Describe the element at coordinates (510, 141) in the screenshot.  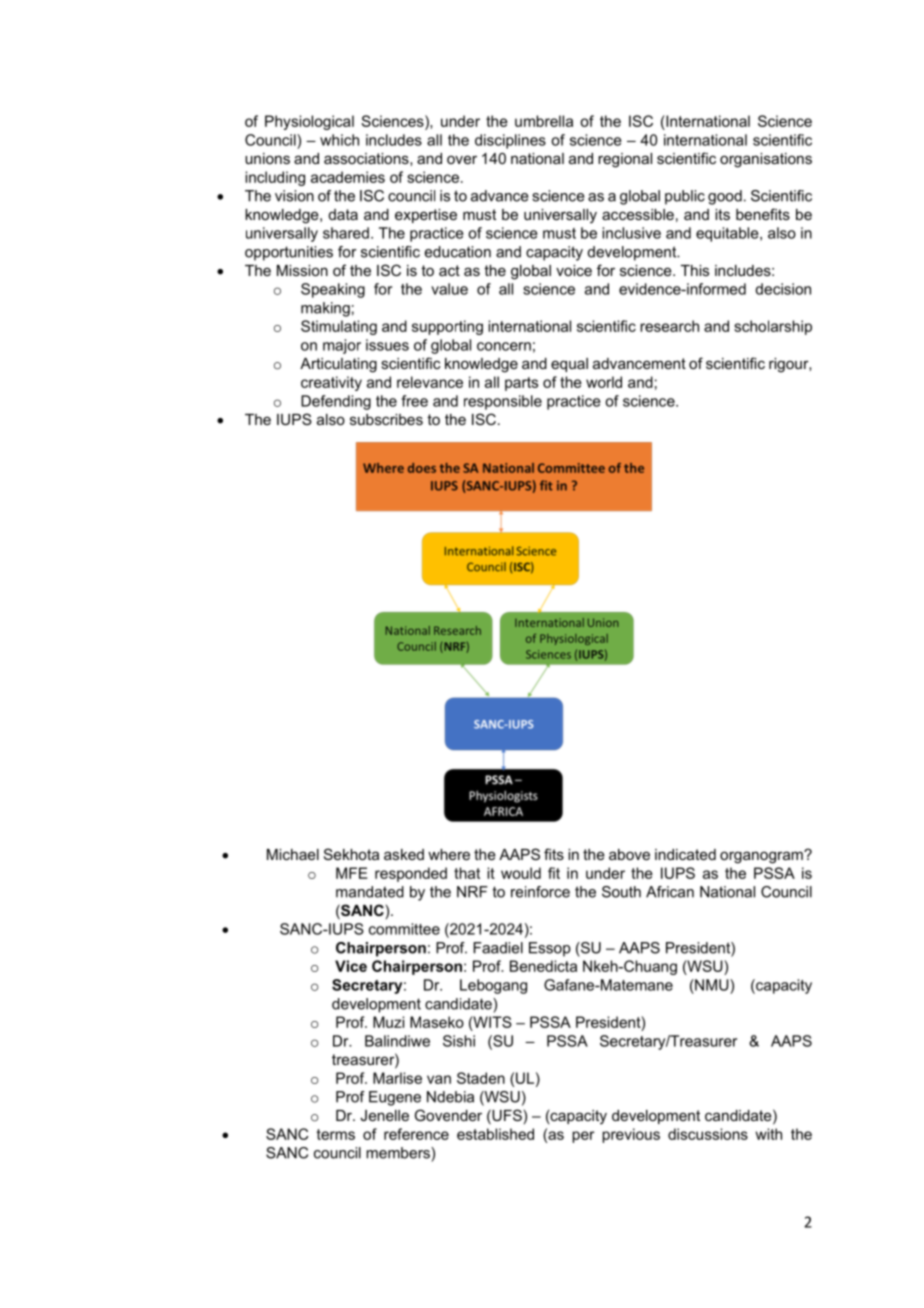
I see `disciplines` at that location.
